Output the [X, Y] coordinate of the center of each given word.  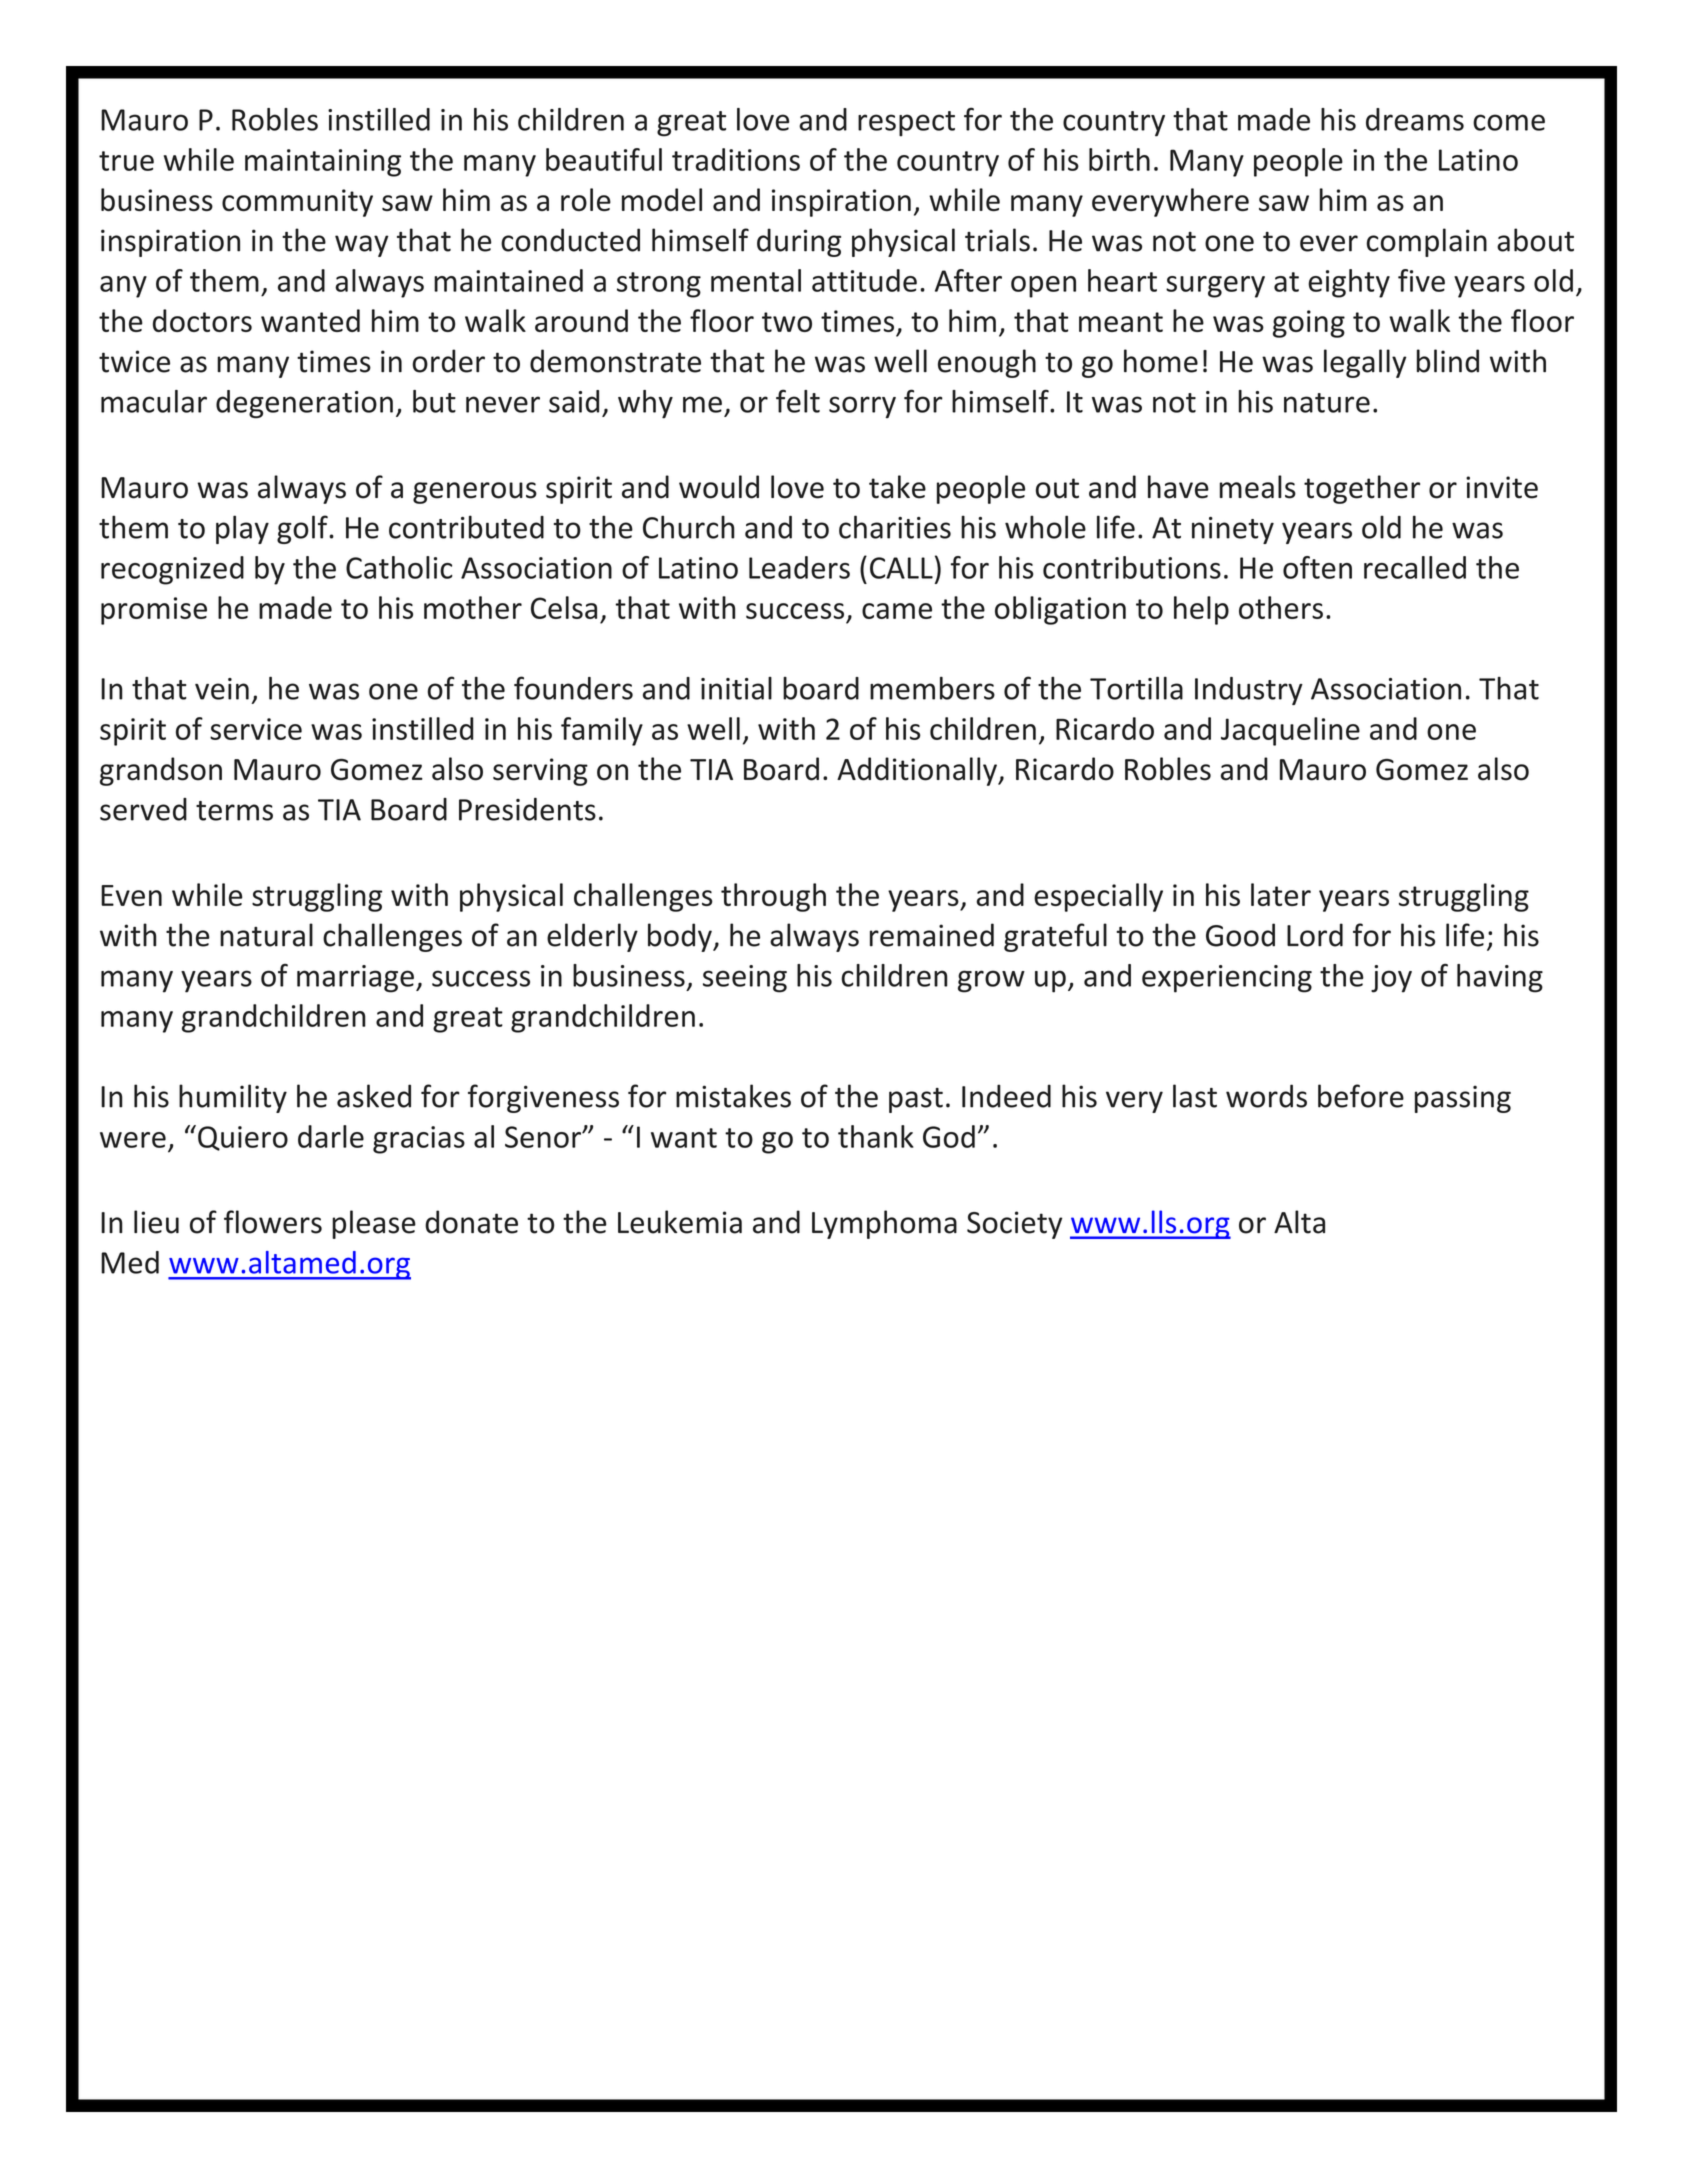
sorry [862, 407]
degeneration [304, 404]
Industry [1249, 691]
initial [736, 688]
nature [1327, 403]
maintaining [323, 163]
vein [222, 689]
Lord [1315, 935]
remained [932, 935]
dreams [1415, 119]
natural [266, 935]
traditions [736, 159]
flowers [273, 1222]
